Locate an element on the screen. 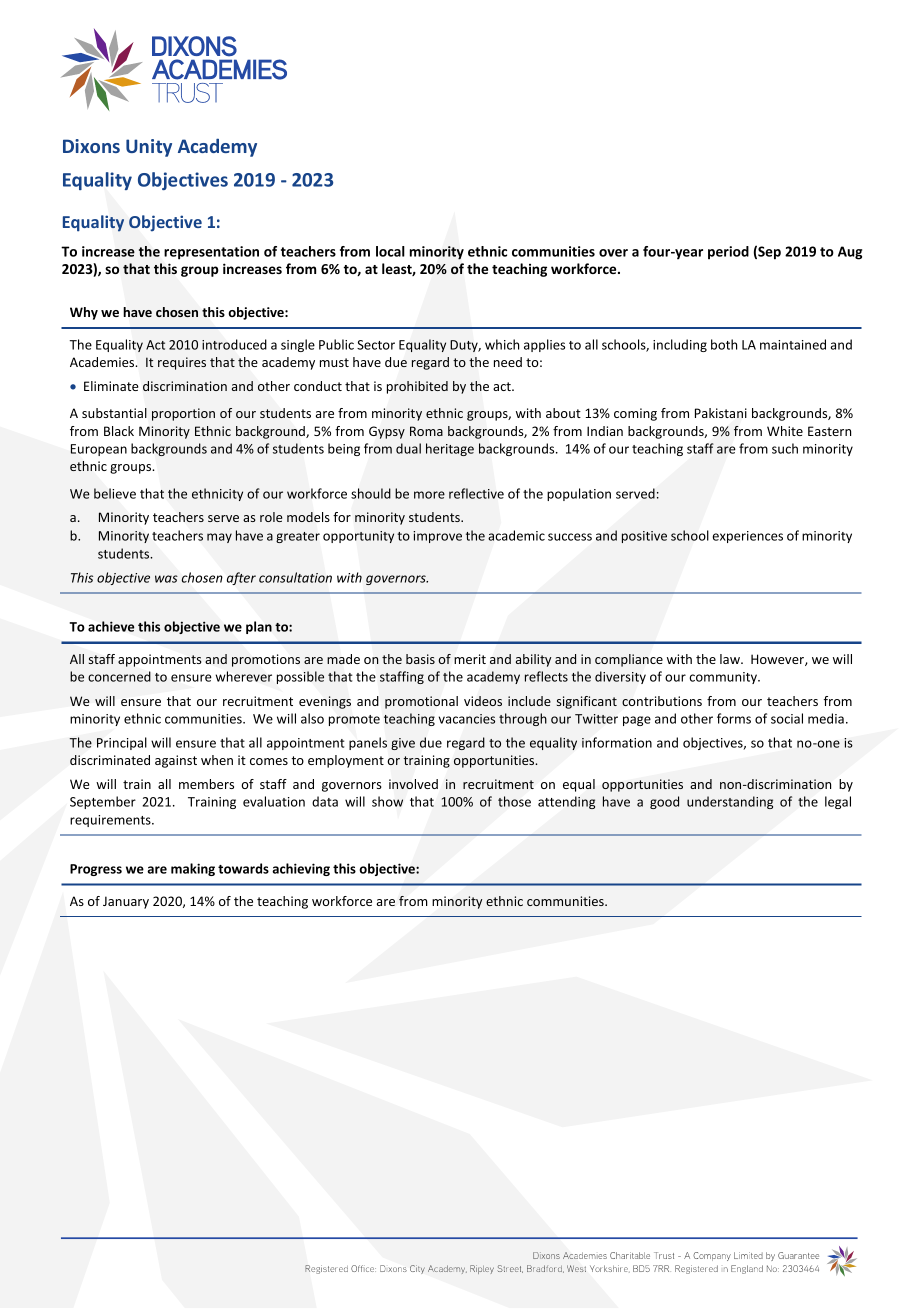 The width and height of the screenshot is (924, 1309). Principal is located at coordinates (122, 743).
